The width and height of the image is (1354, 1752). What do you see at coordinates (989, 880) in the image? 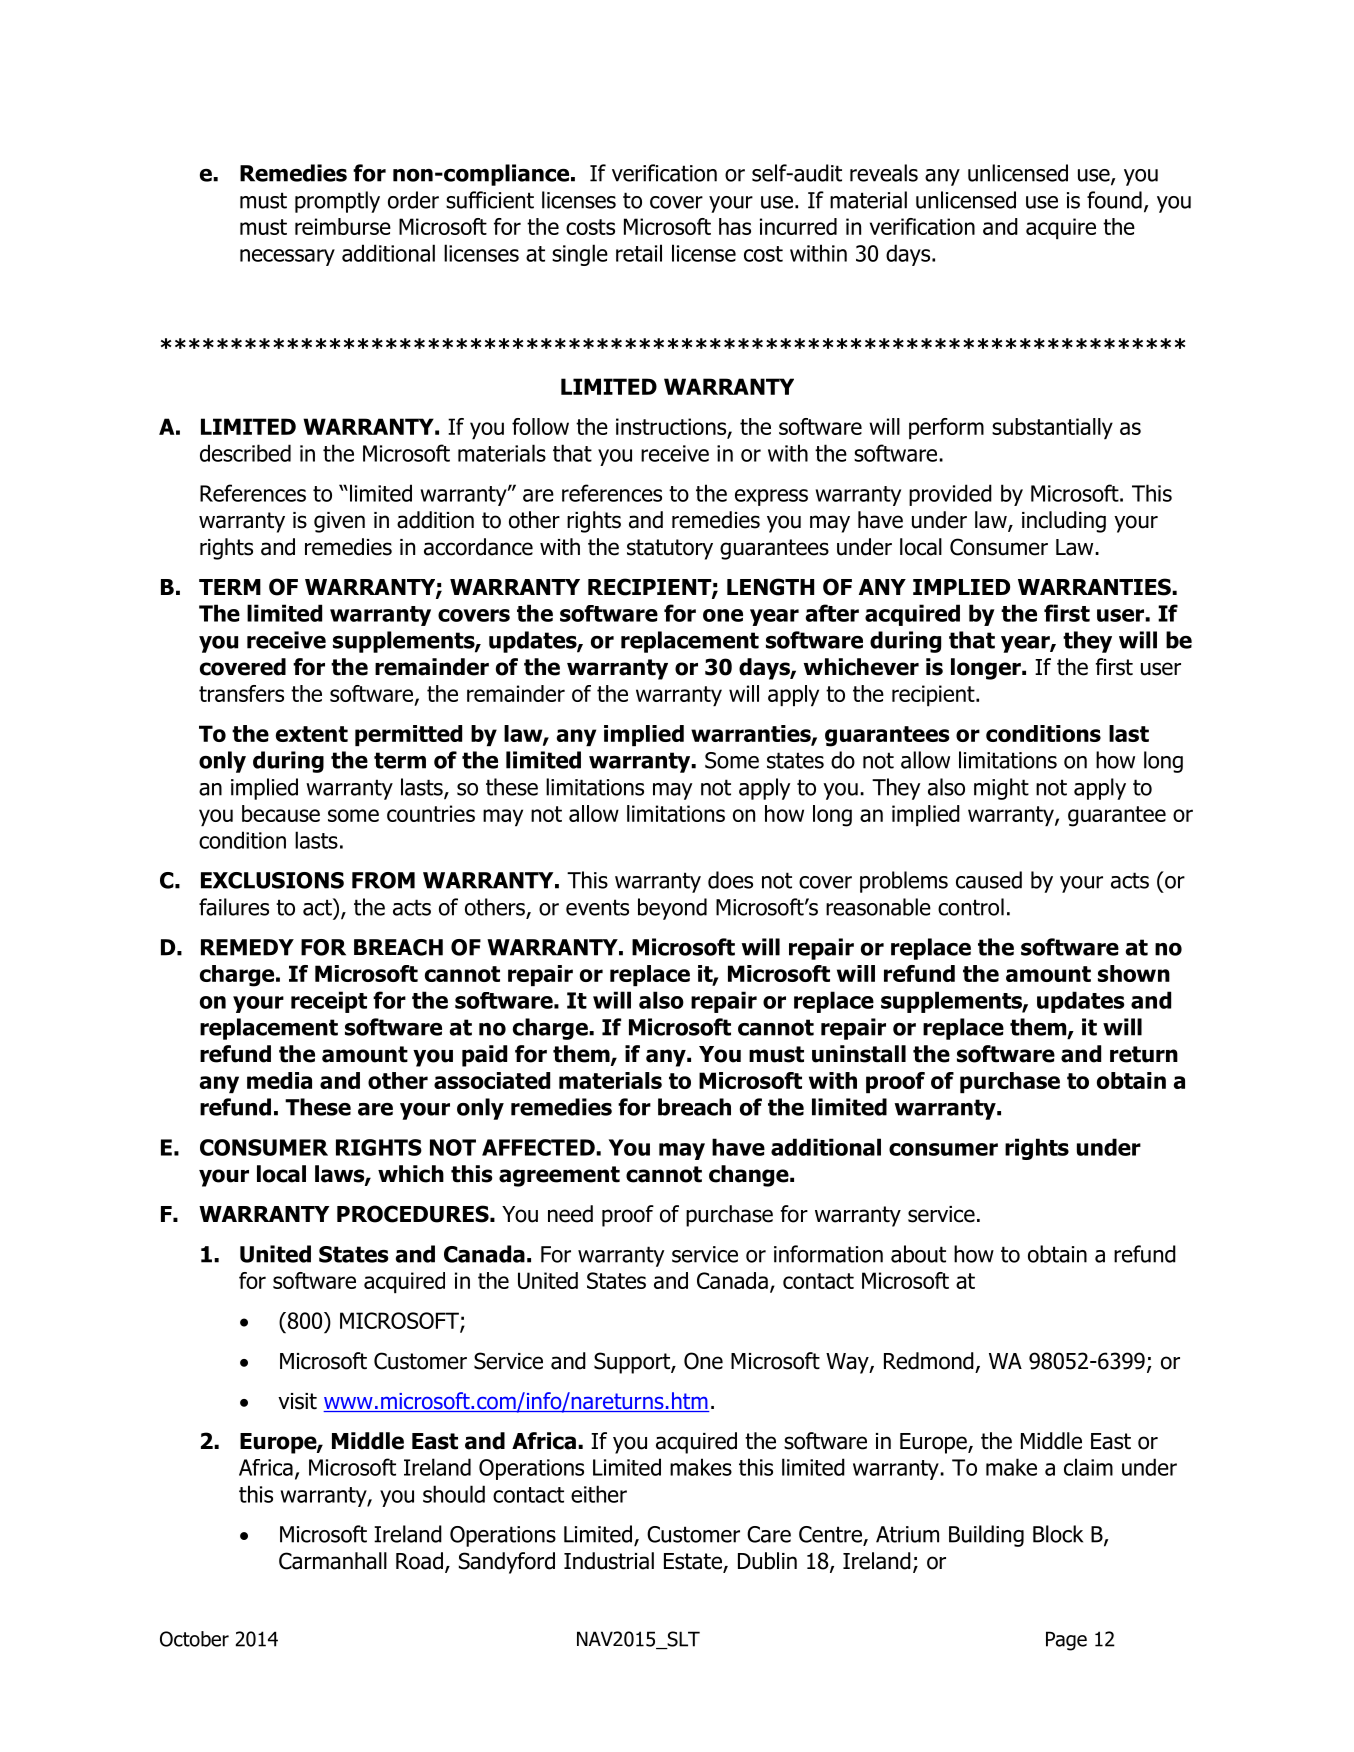
I see `caused` at bounding box center [989, 880].
